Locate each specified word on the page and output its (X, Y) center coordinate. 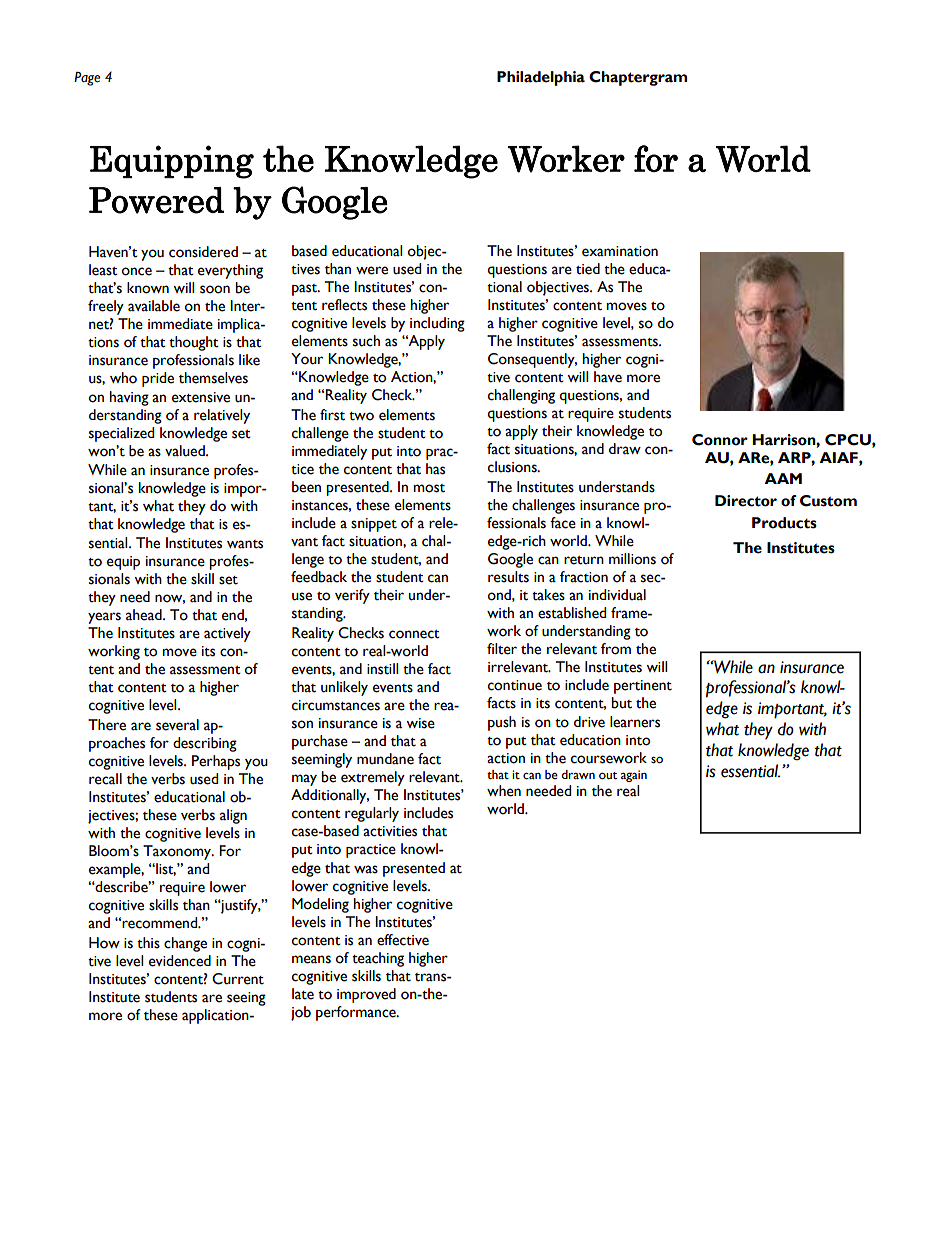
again (634, 776)
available (154, 306)
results (508, 577)
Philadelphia (541, 78)
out (608, 776)
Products (784, 523)
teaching (378, 959)
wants (245, 544)
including (437, 324)
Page (87, 79)
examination (620, 251)
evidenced (180, 961)
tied (588, 269)
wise (420, 723)
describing (205, 744)
